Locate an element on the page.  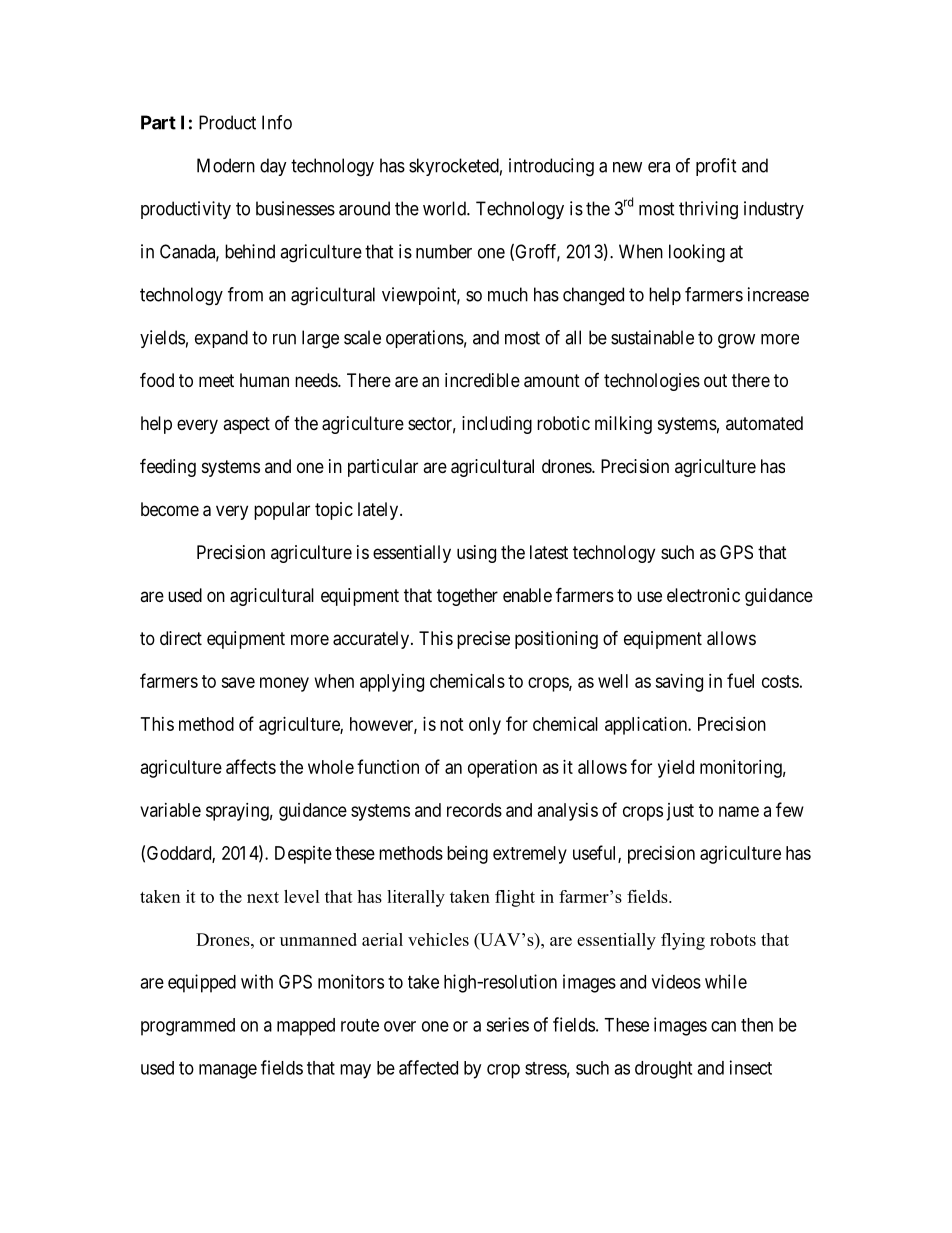
Modern is located at coordinates (226, 165).
